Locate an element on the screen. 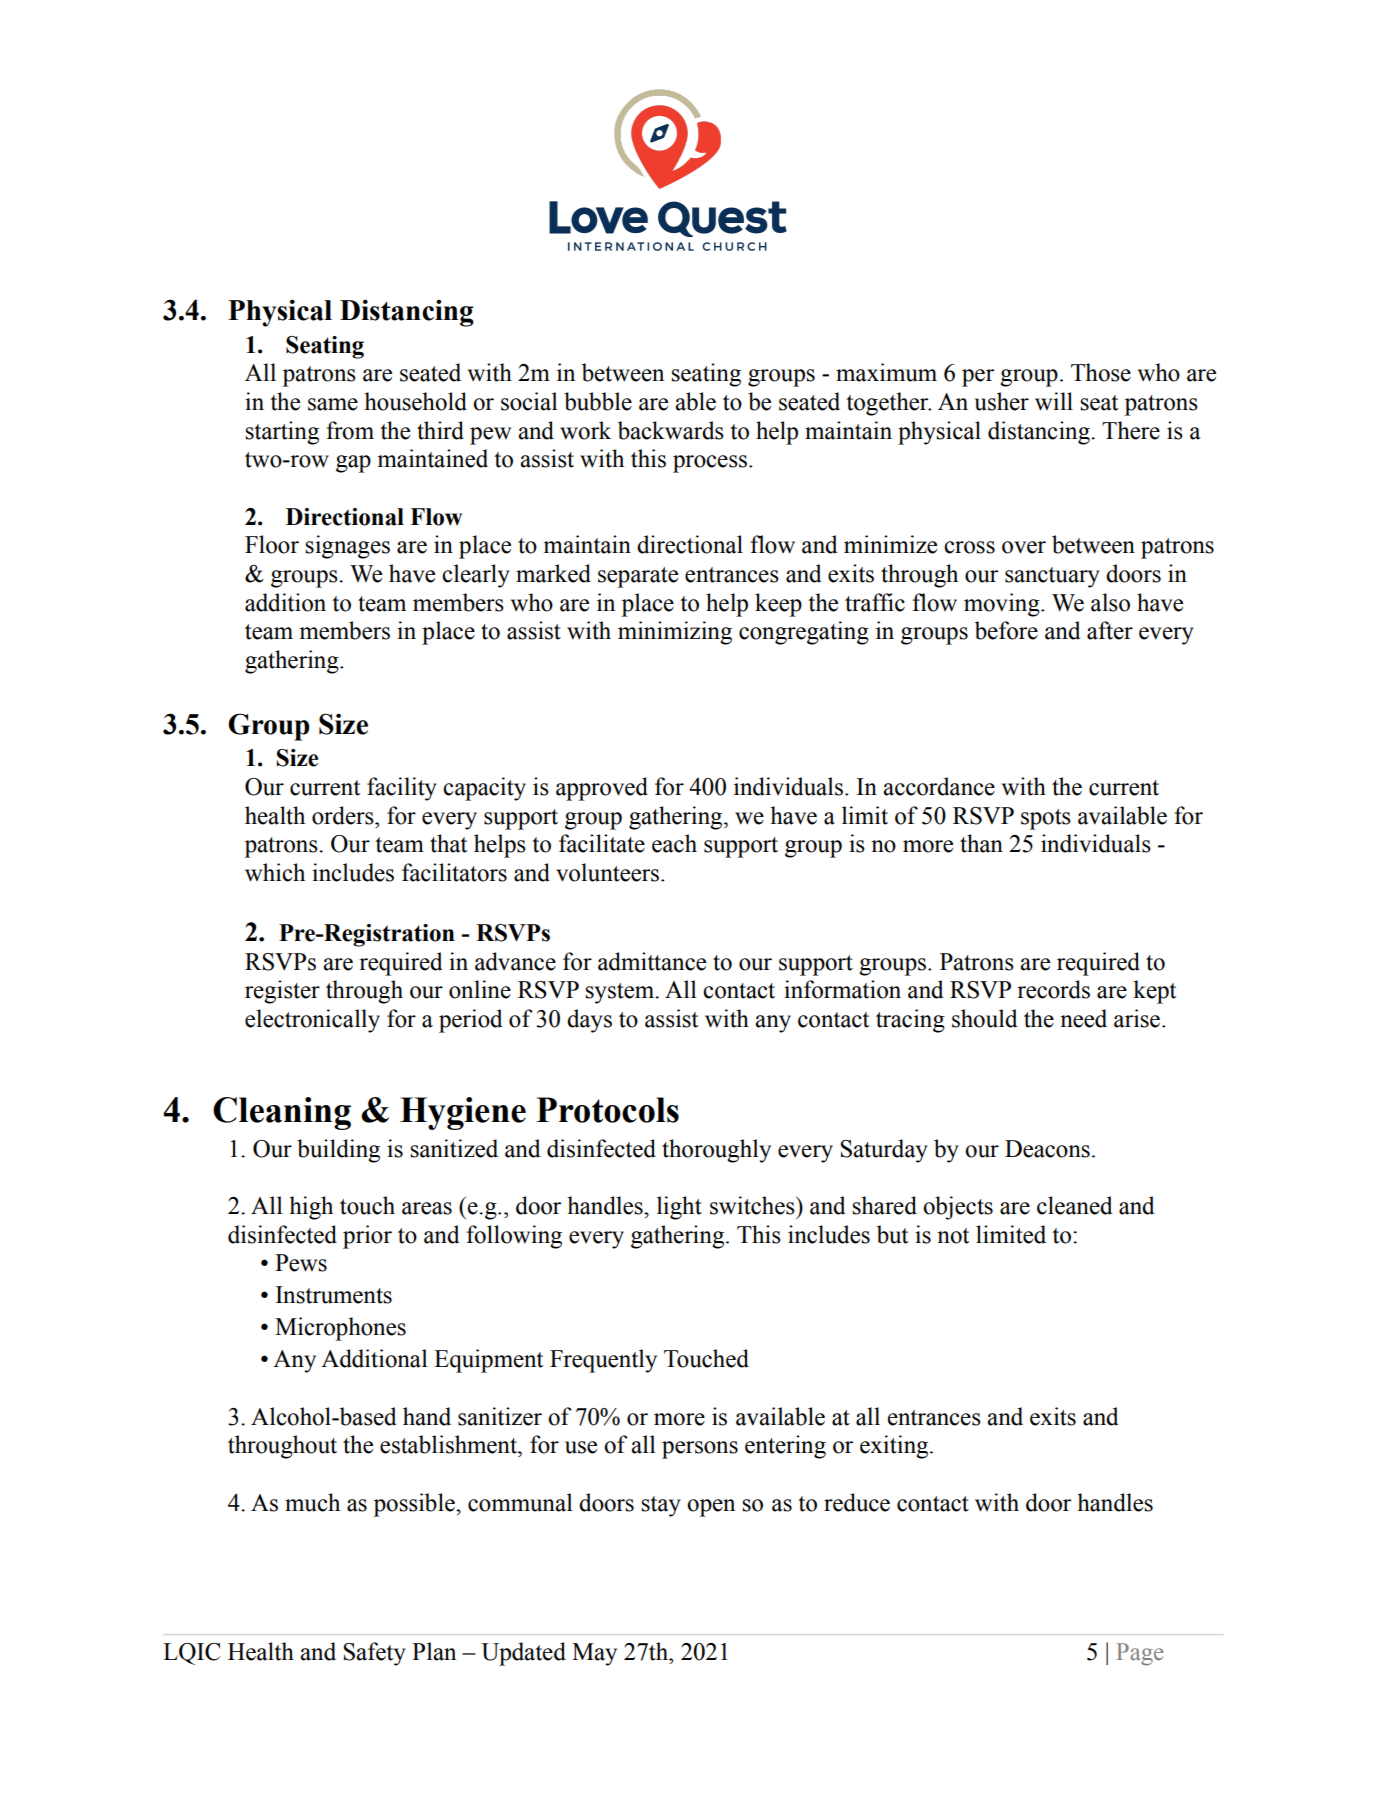  May is located at coordinates (594, 1654).
